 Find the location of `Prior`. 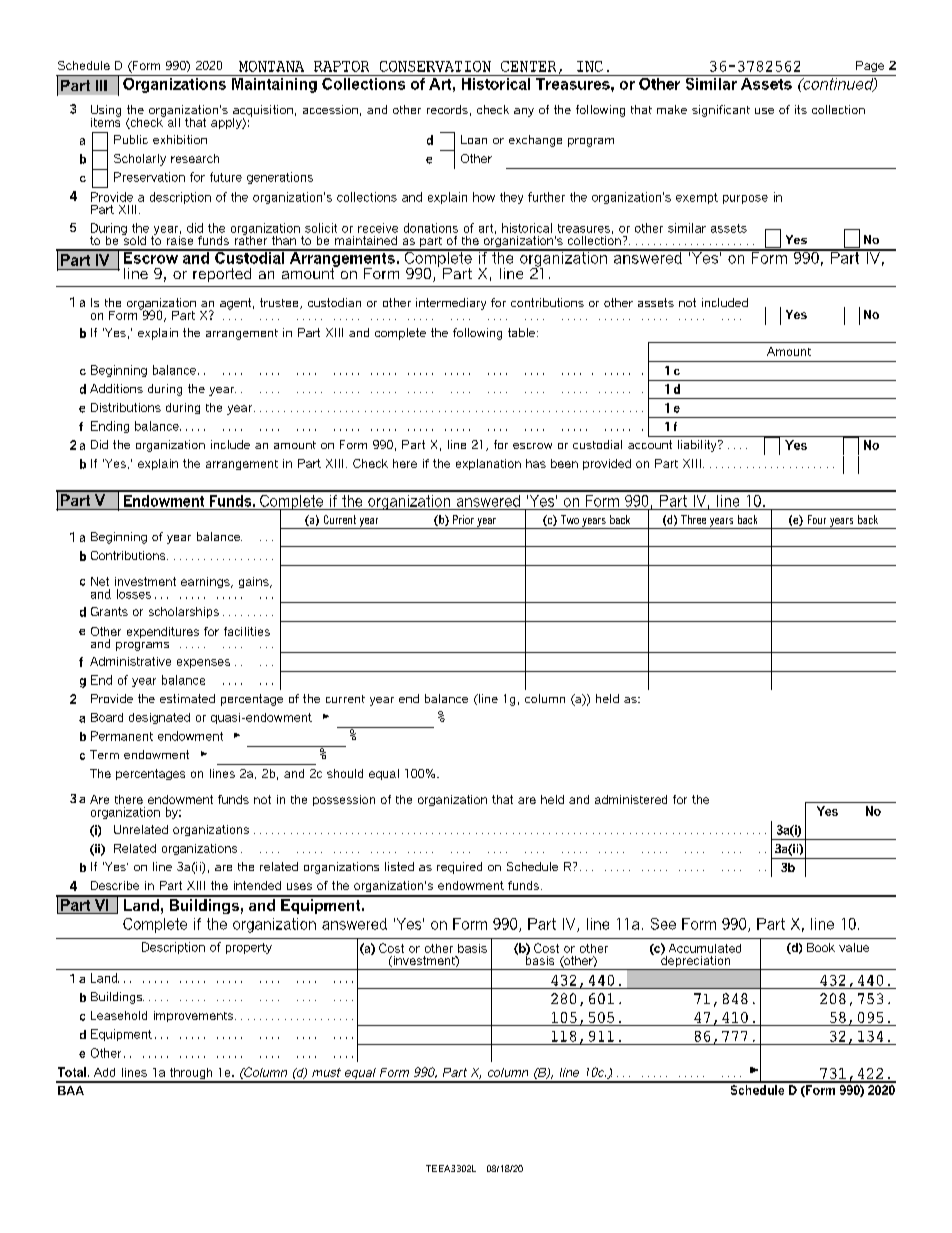

Prior is located at coordinates (463, 519).
